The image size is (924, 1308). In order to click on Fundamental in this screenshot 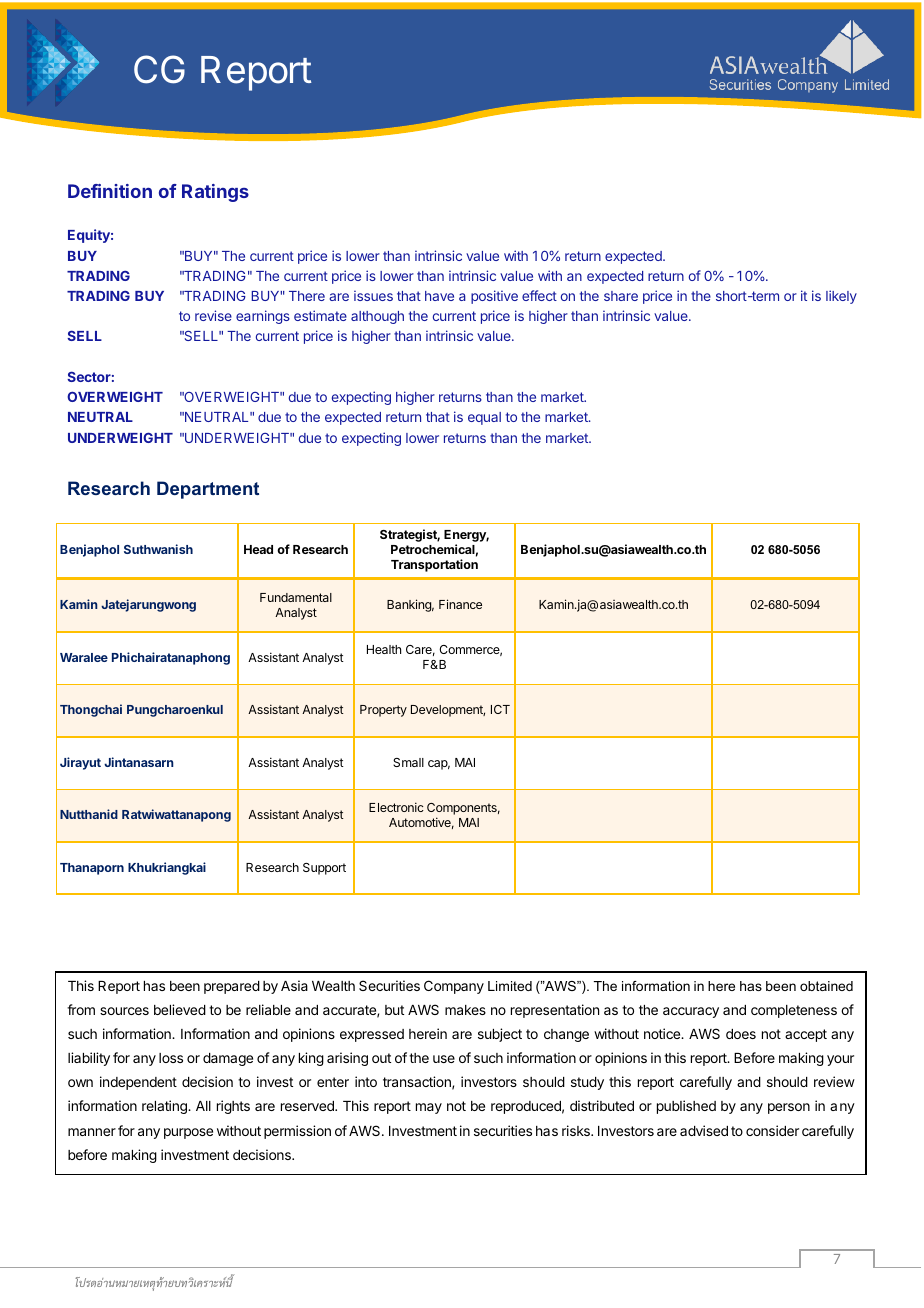, I will do `click(296, 597)`.
